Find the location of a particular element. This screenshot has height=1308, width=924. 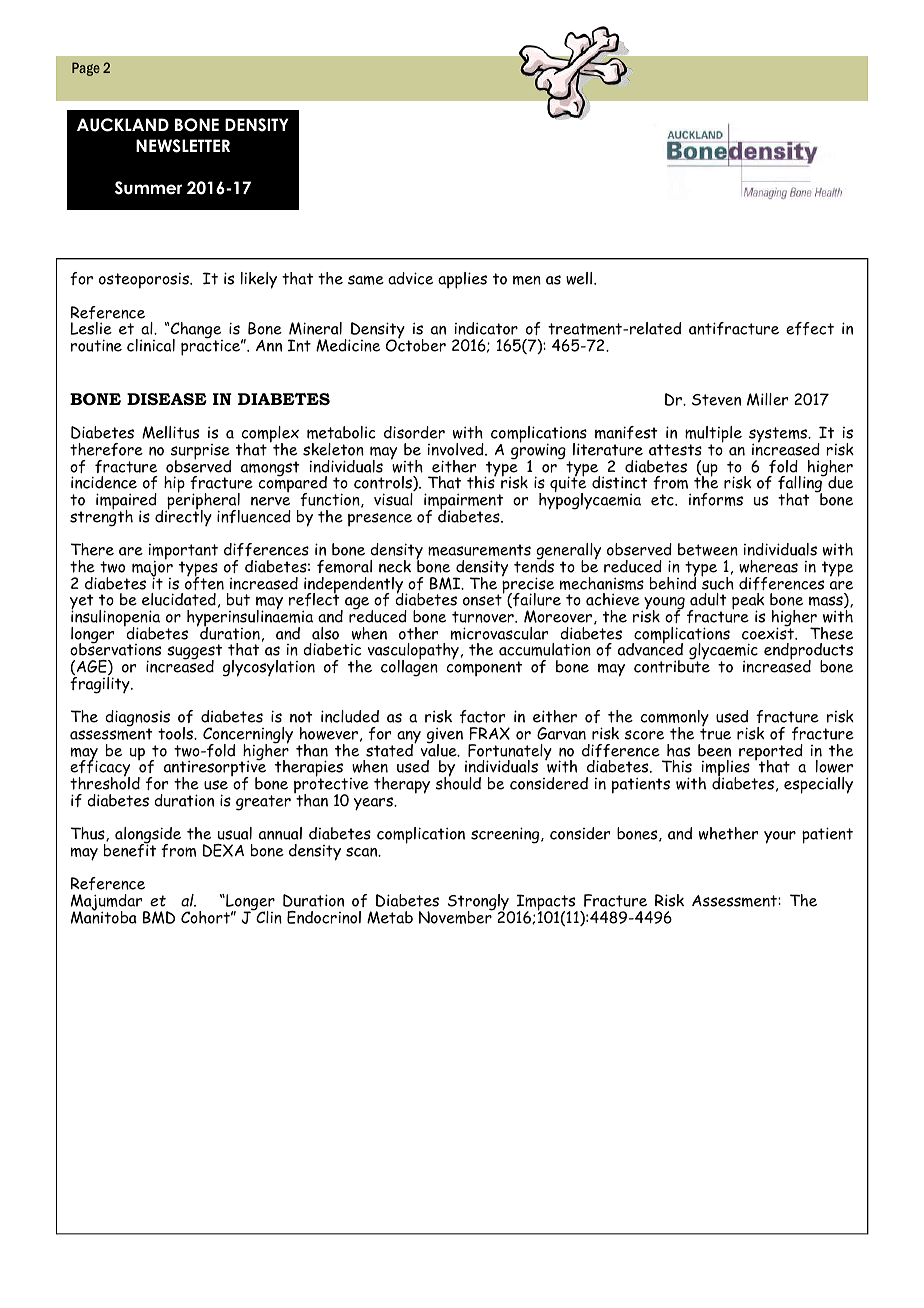

AUCKLAND is located at coordinates (123, 125).
